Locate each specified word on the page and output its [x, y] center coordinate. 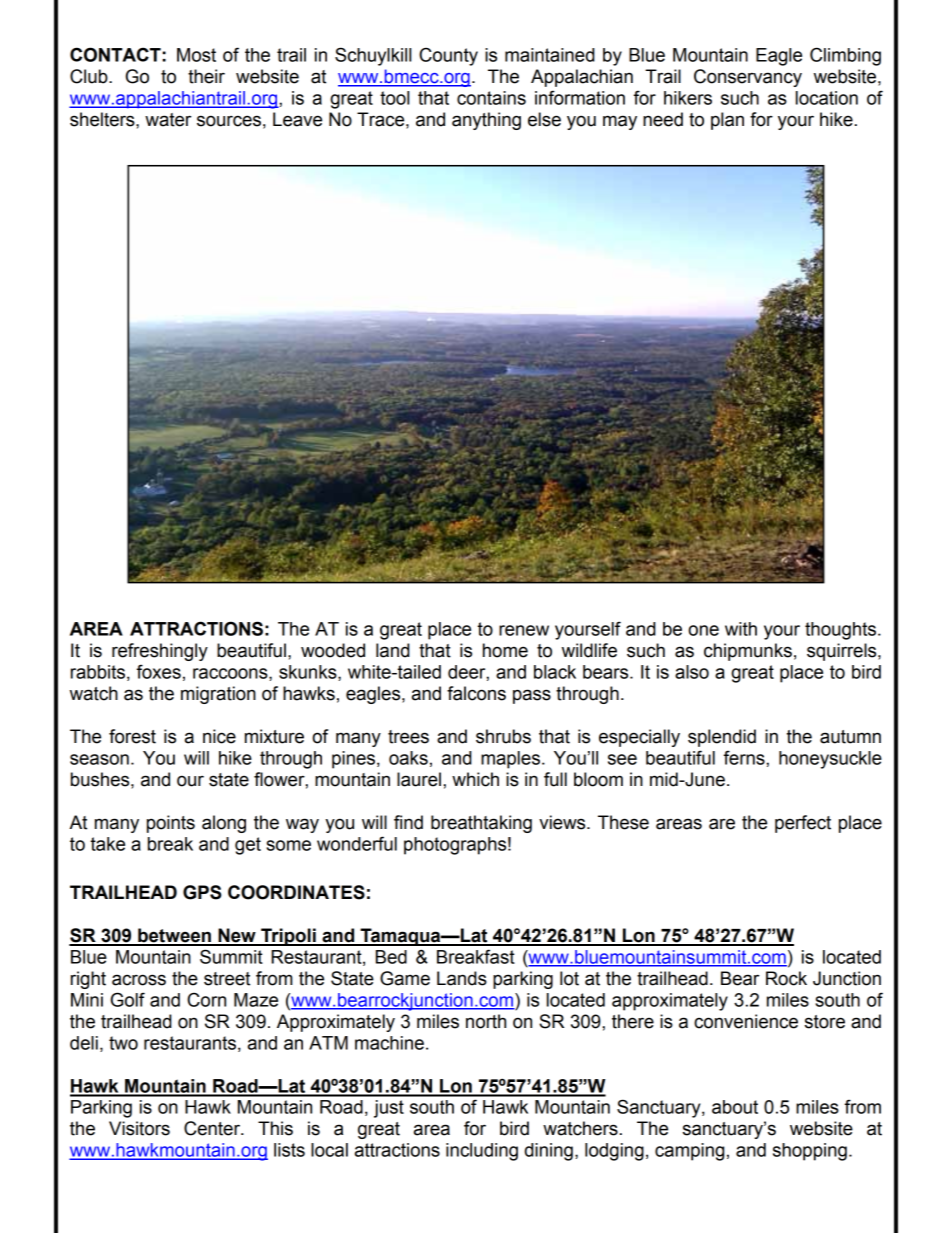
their [206, 76]
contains [491, 98]
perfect [803, 824]
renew [524, 630]
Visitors [139, 1128]
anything [486, 121]
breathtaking [481, 824]
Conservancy [748, 78]
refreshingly [160, 652]
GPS [202, 892]
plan [727, 121]
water [168, 120]
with [741, 629]
